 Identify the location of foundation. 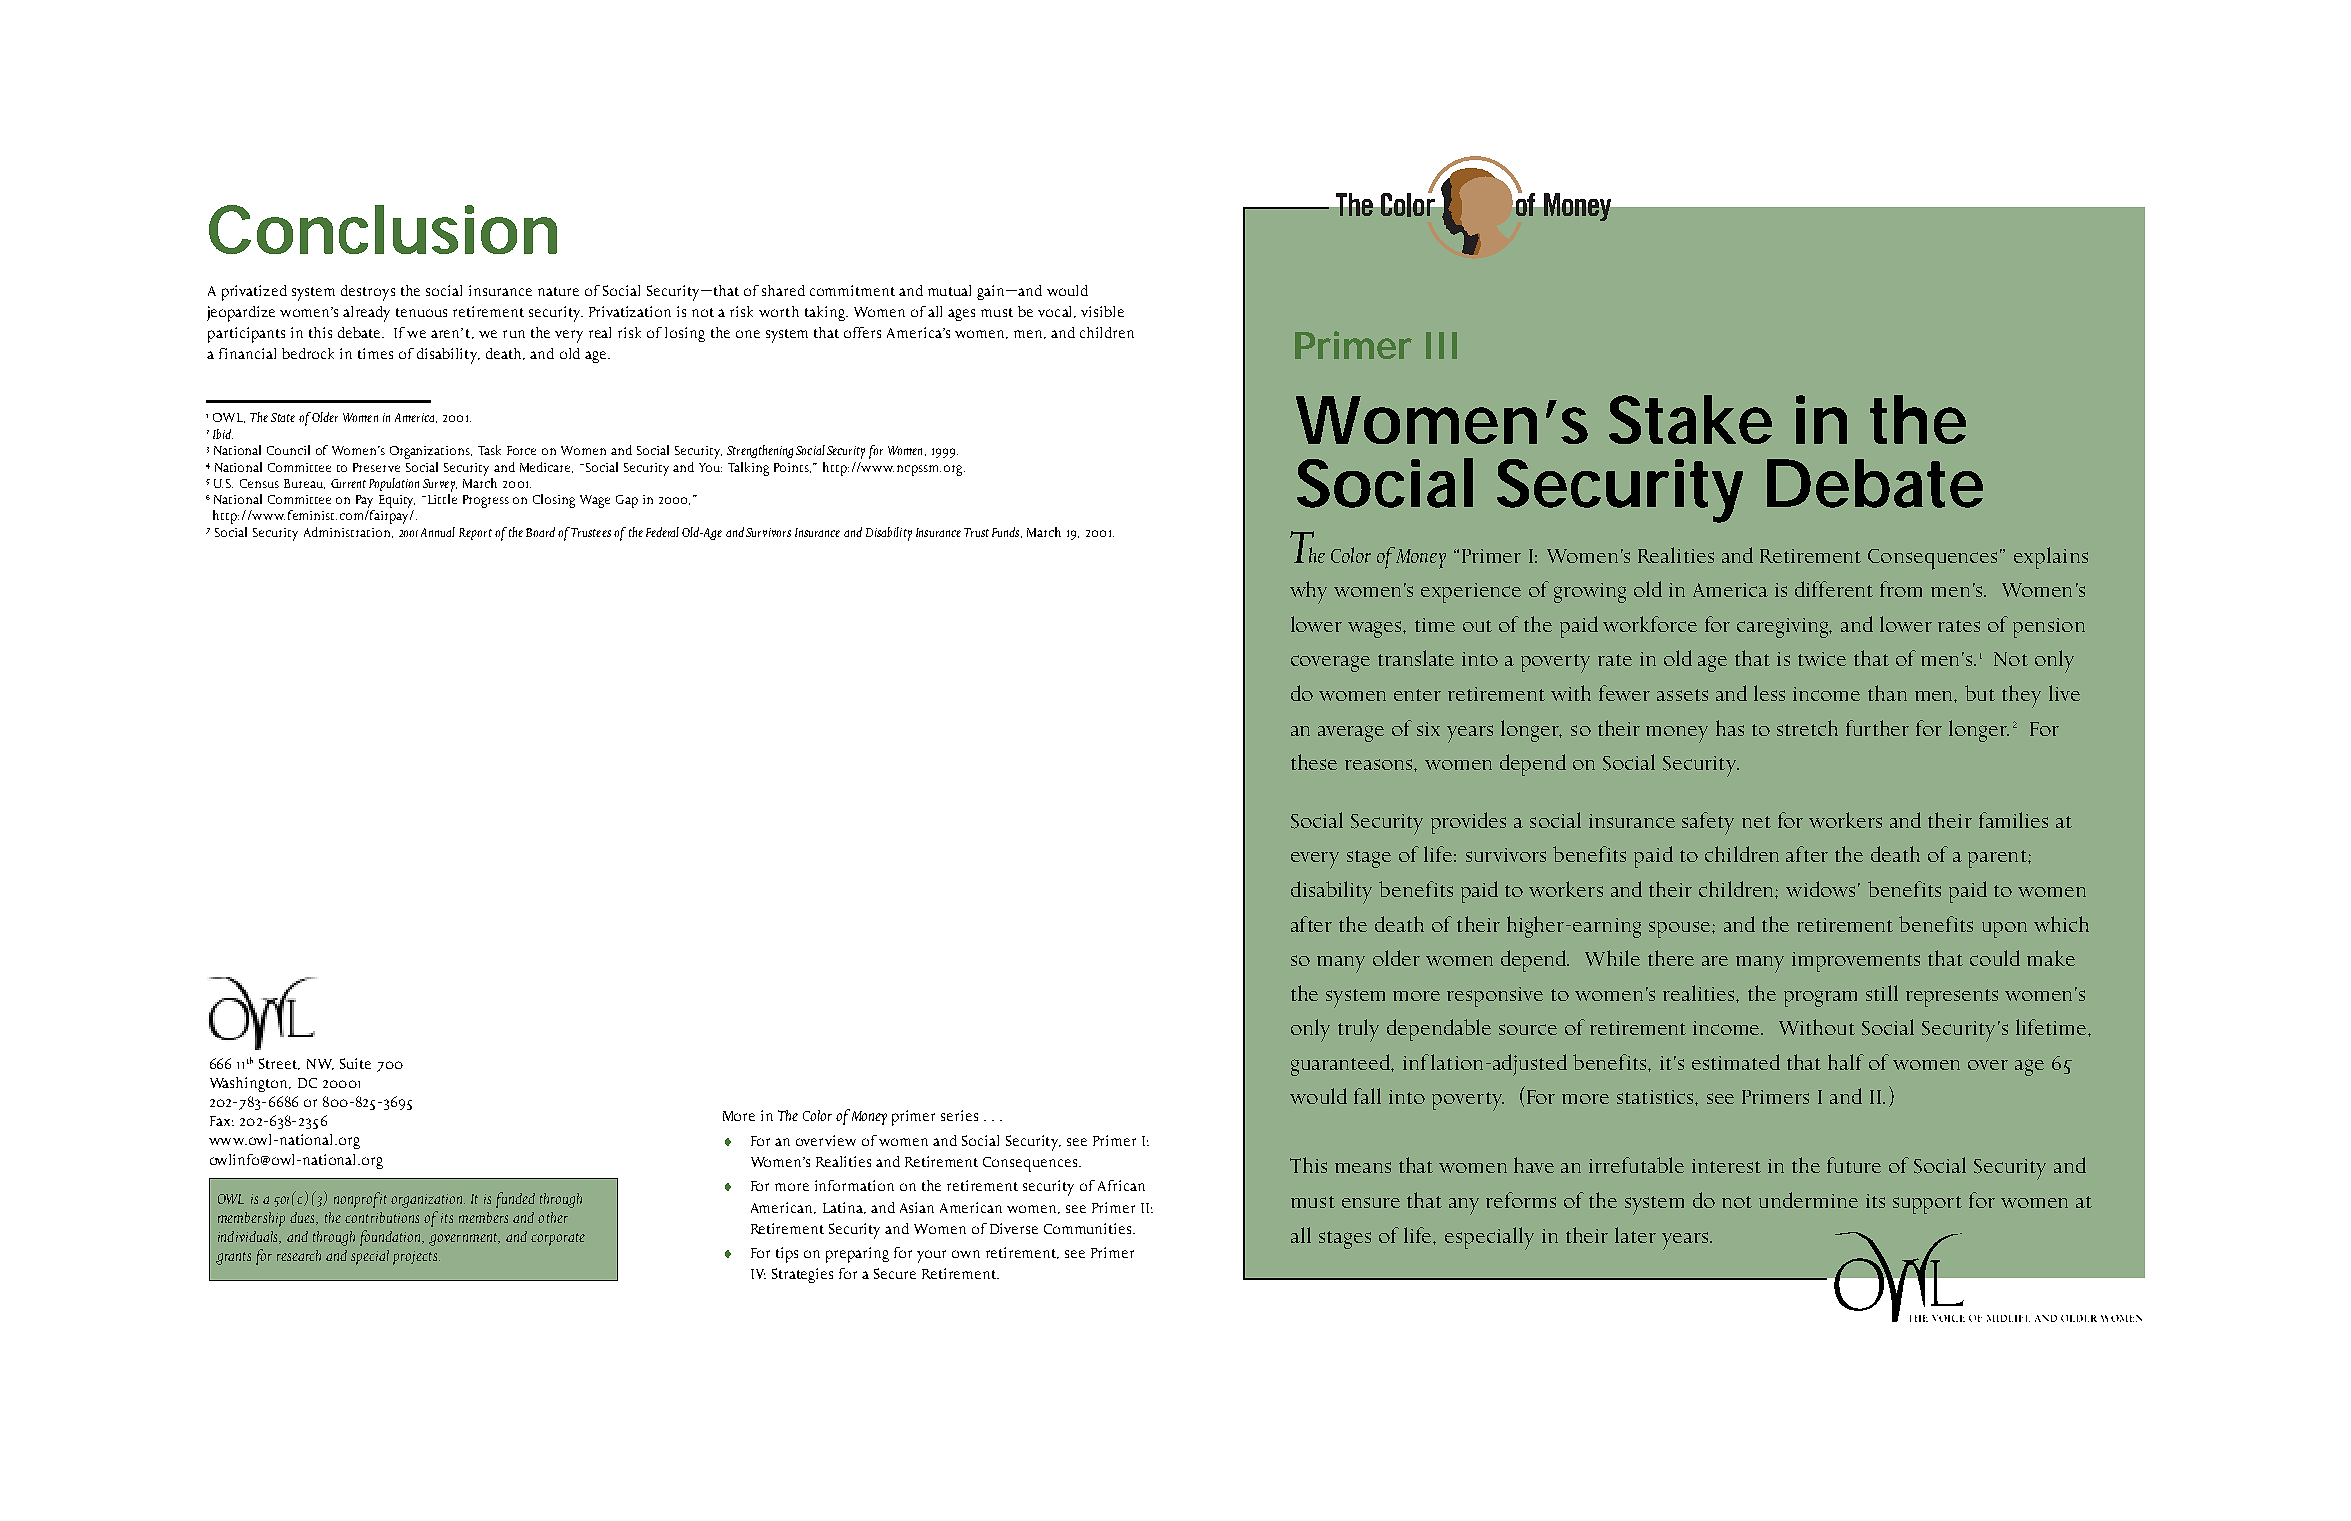
(391, 1238).
